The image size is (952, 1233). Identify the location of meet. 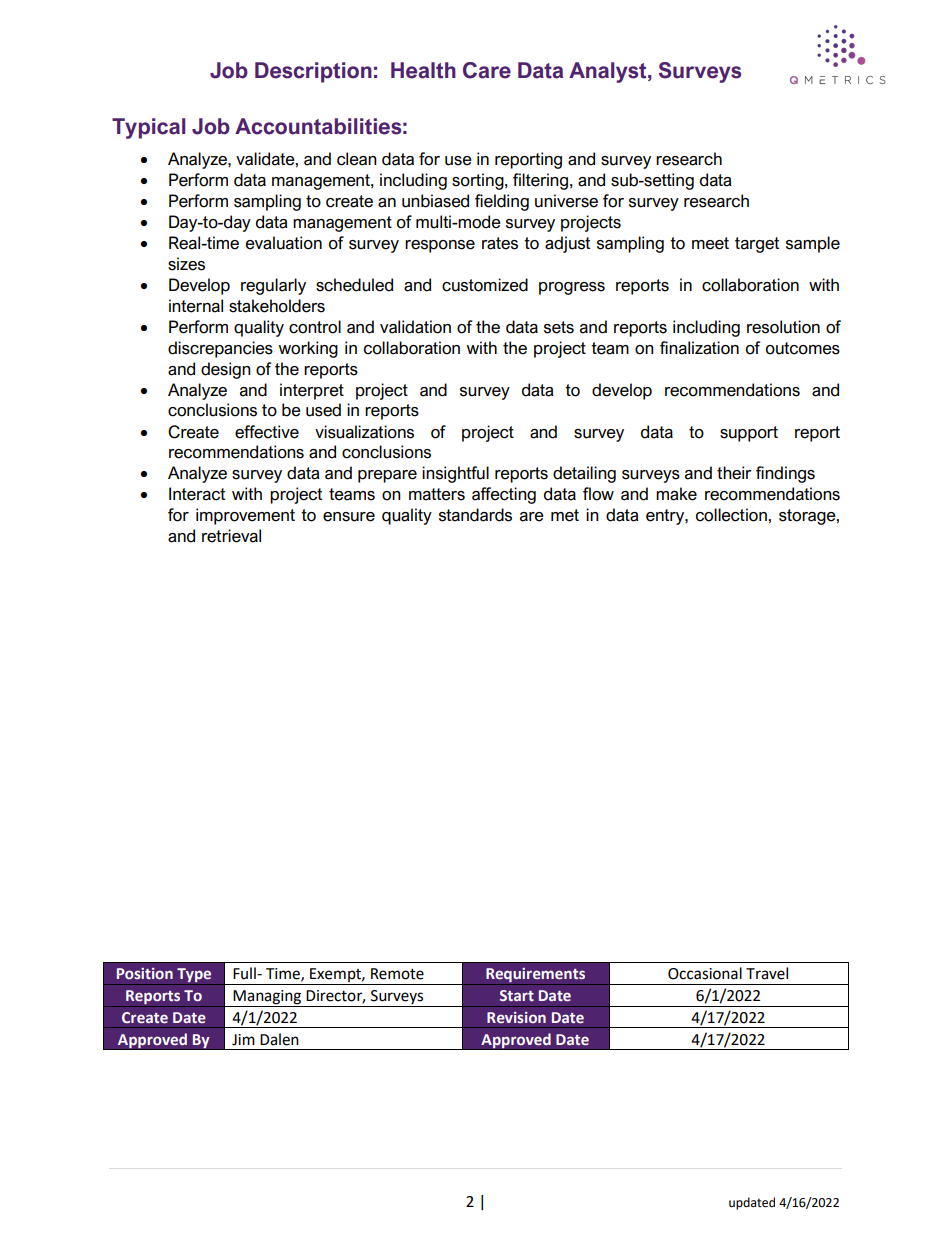
(710, 243).
